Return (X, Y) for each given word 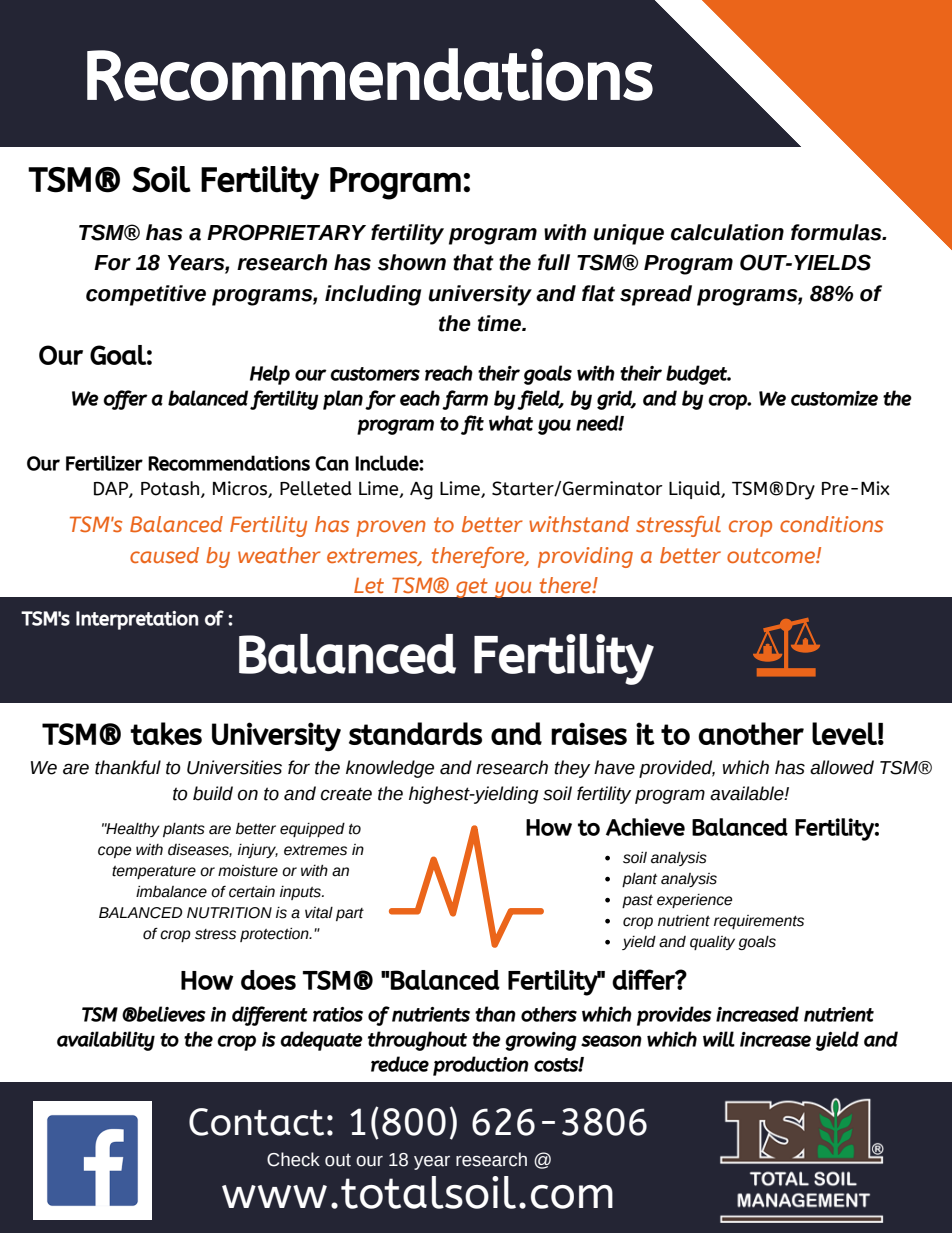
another (751, 733)
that (473, 262)
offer (125, 400)
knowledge (390, 769)
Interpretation (137, 620)
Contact (256, 1122)
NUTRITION (229, 913)
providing (585, 557)
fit (472, 425)
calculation (727, 232)
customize (834, 398)
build (213, 793)
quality (712, 943)
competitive (146, 295)
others (549, 1014)
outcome (772, 555)
